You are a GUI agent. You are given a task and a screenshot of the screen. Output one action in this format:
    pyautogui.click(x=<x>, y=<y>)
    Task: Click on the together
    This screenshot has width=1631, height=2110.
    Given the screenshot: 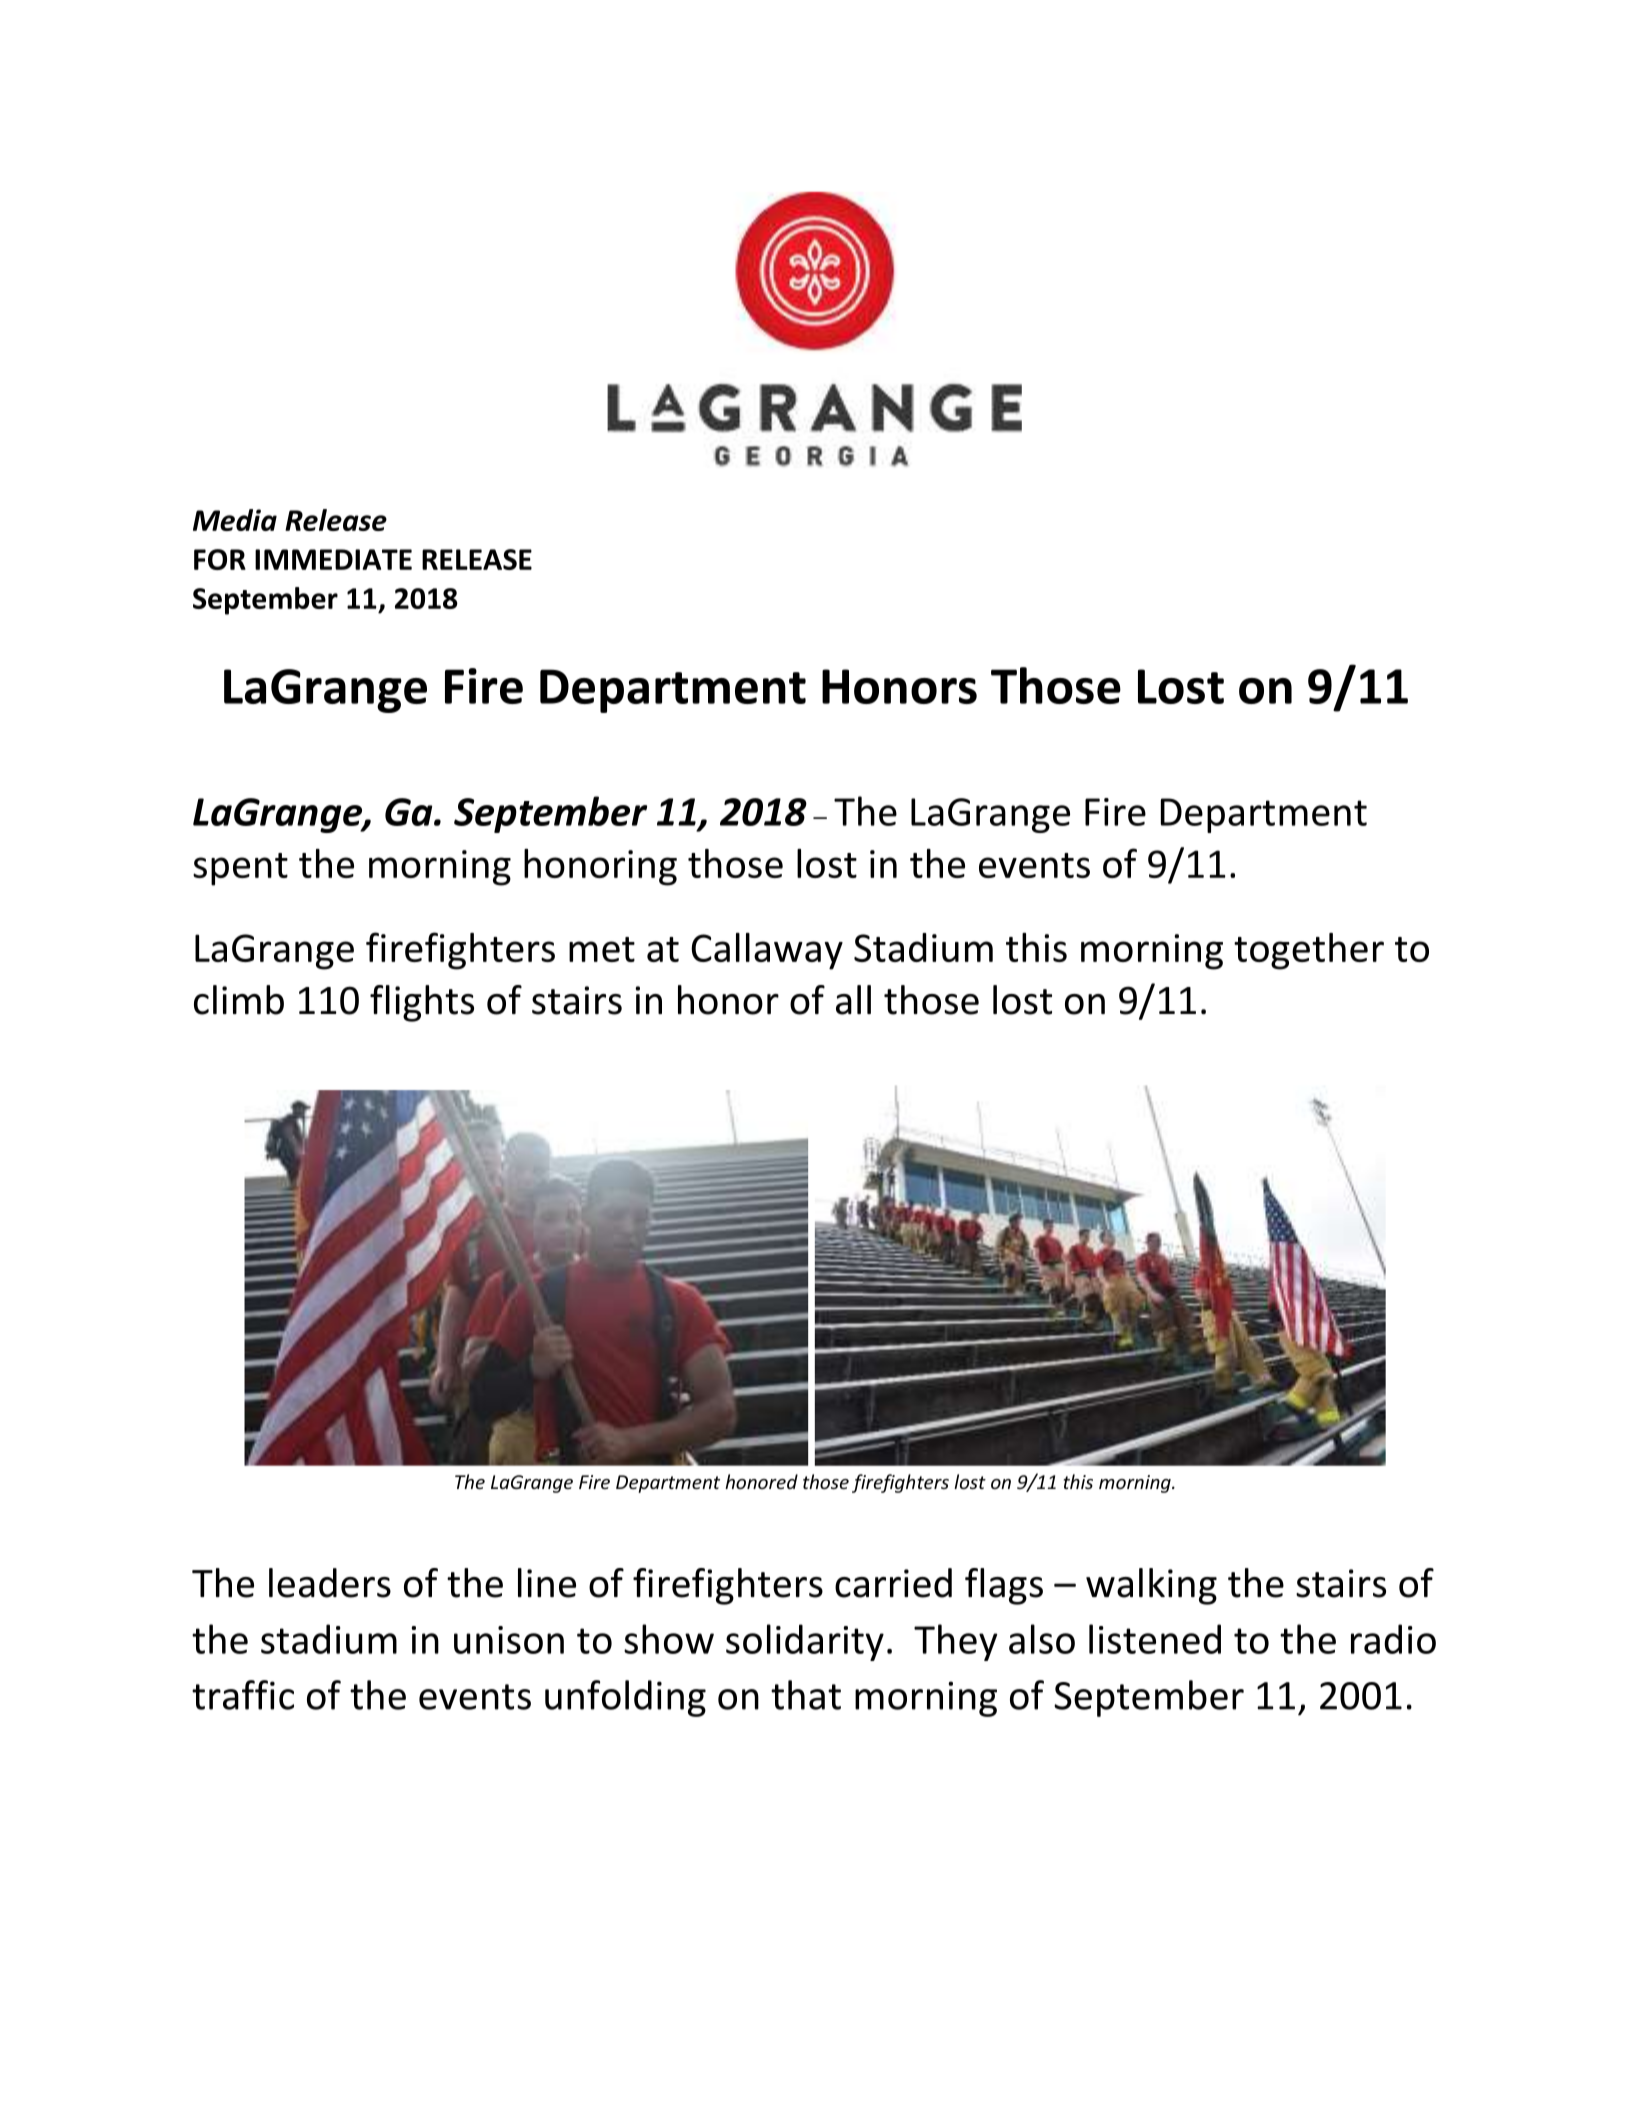 What is the action you would take?
    pyautogui.click(x=1309, y=951)
